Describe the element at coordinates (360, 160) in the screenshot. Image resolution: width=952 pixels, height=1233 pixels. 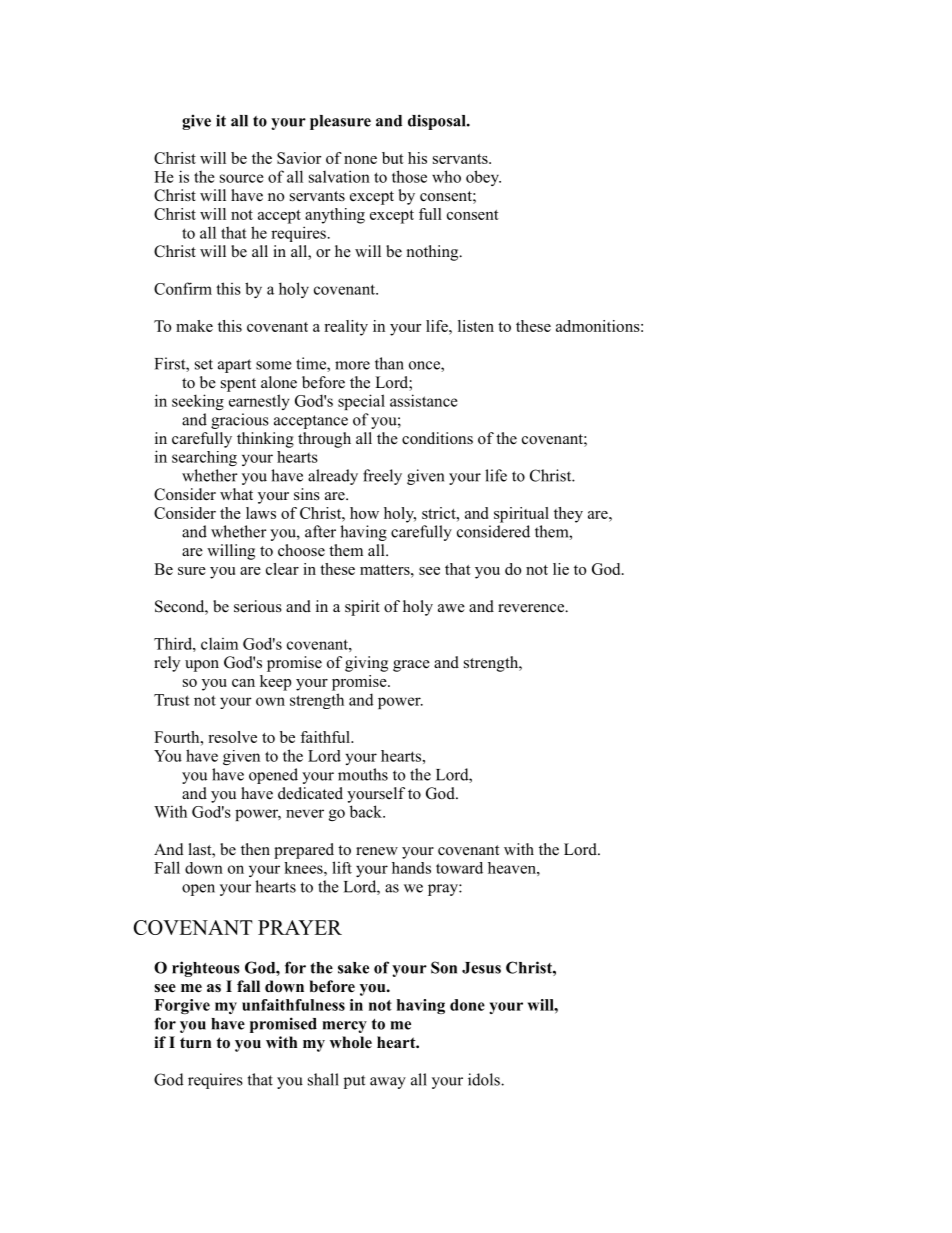
I see `none` at that location.
